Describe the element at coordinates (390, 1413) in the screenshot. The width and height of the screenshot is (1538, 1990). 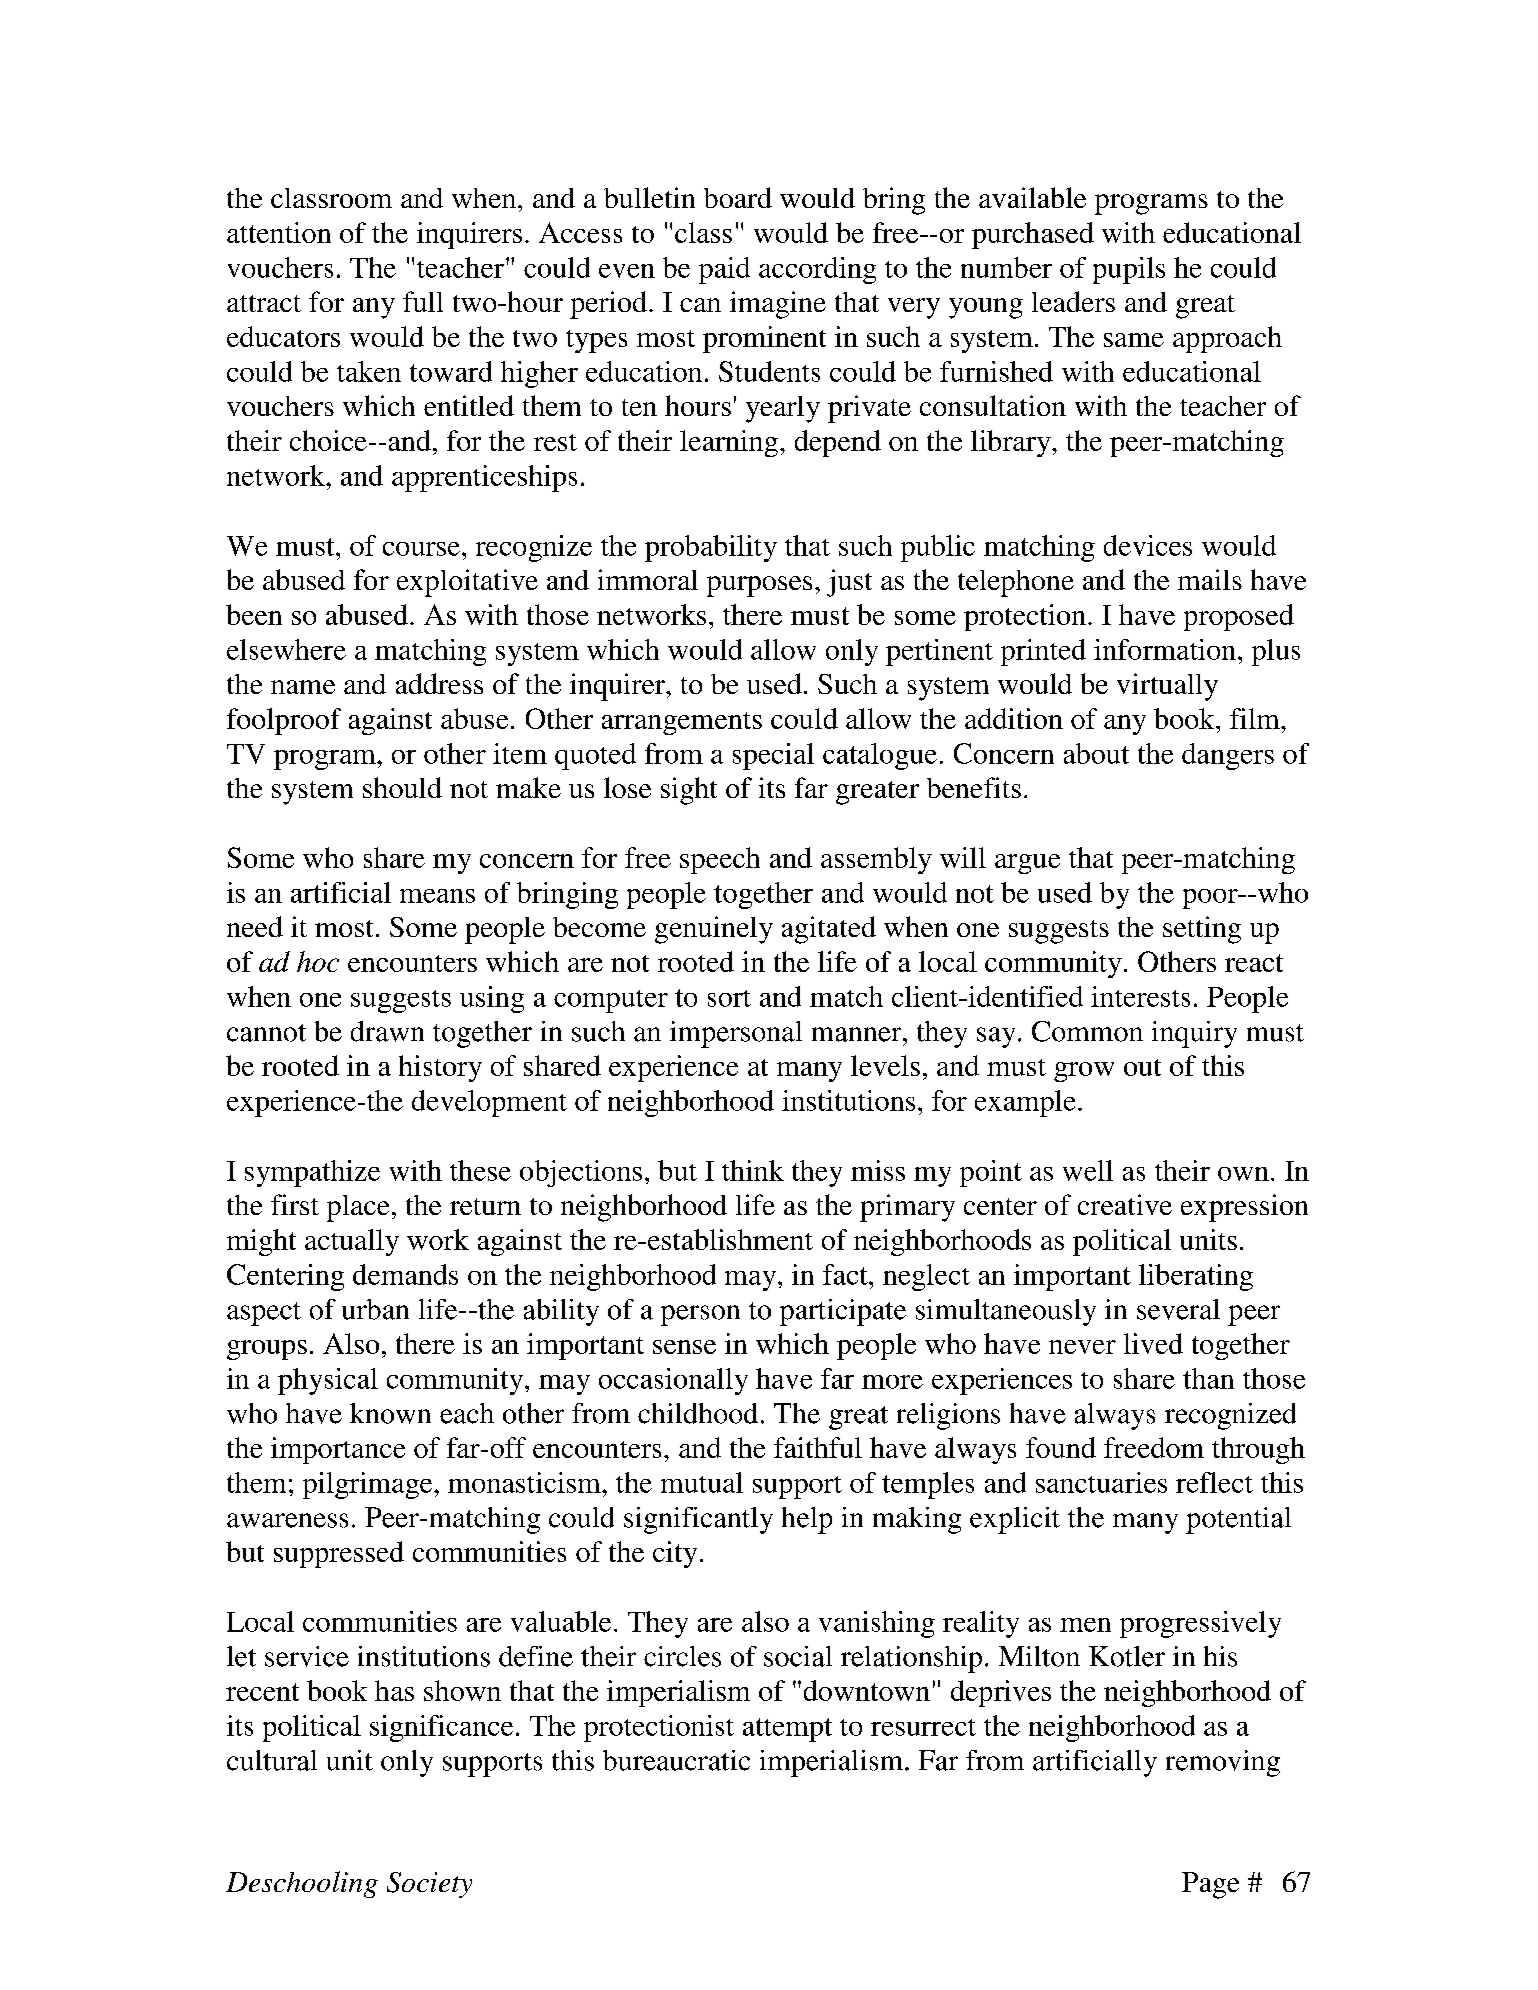
I see `known` at that location.
